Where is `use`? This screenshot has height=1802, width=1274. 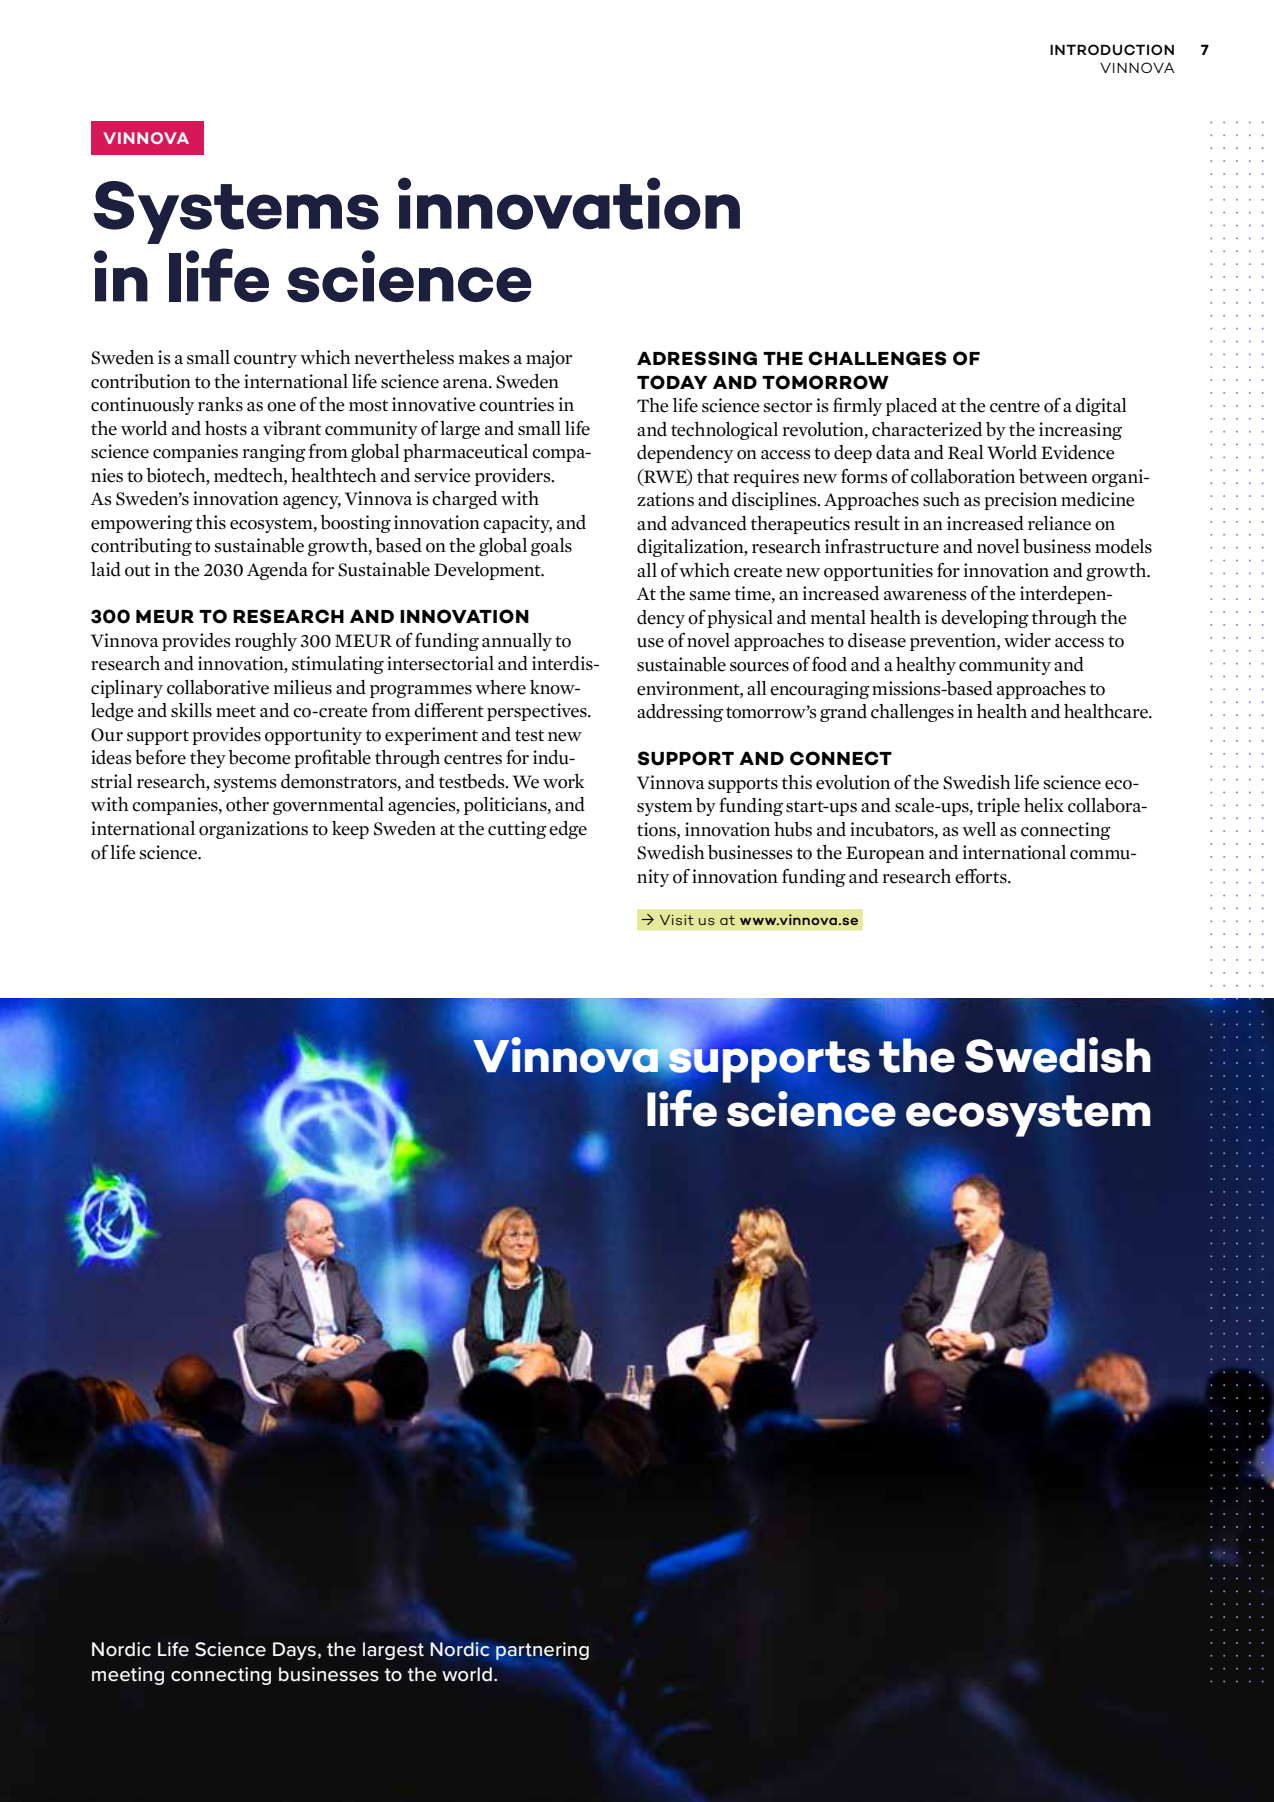 use is located at coordinates (650, 643).
